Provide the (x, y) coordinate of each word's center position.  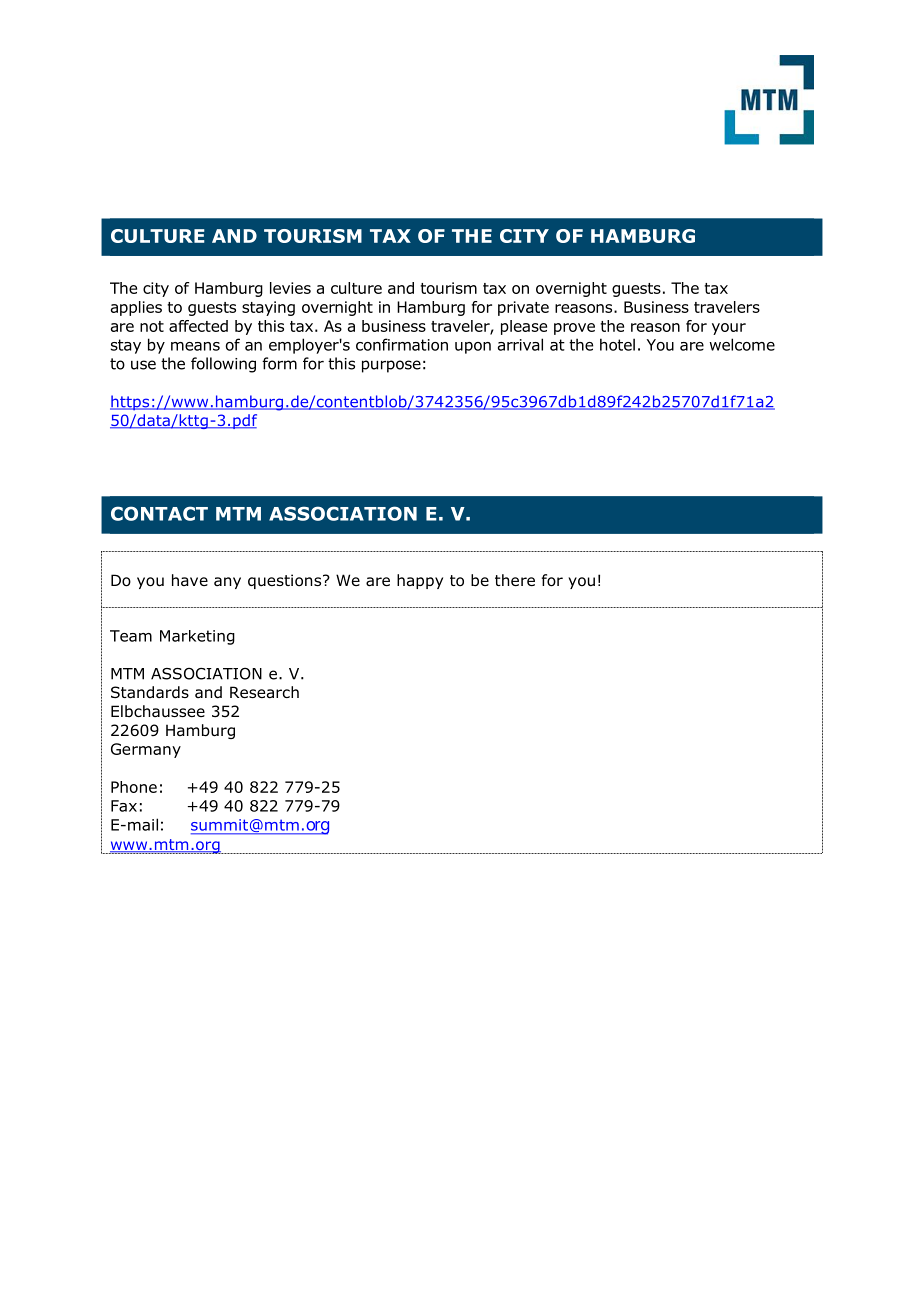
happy (420, 581)
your (729, 329)
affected (198, 326)
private (523, 308)
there (515, 580)
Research (264, 692)
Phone (134, 787)
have (190, 580)
